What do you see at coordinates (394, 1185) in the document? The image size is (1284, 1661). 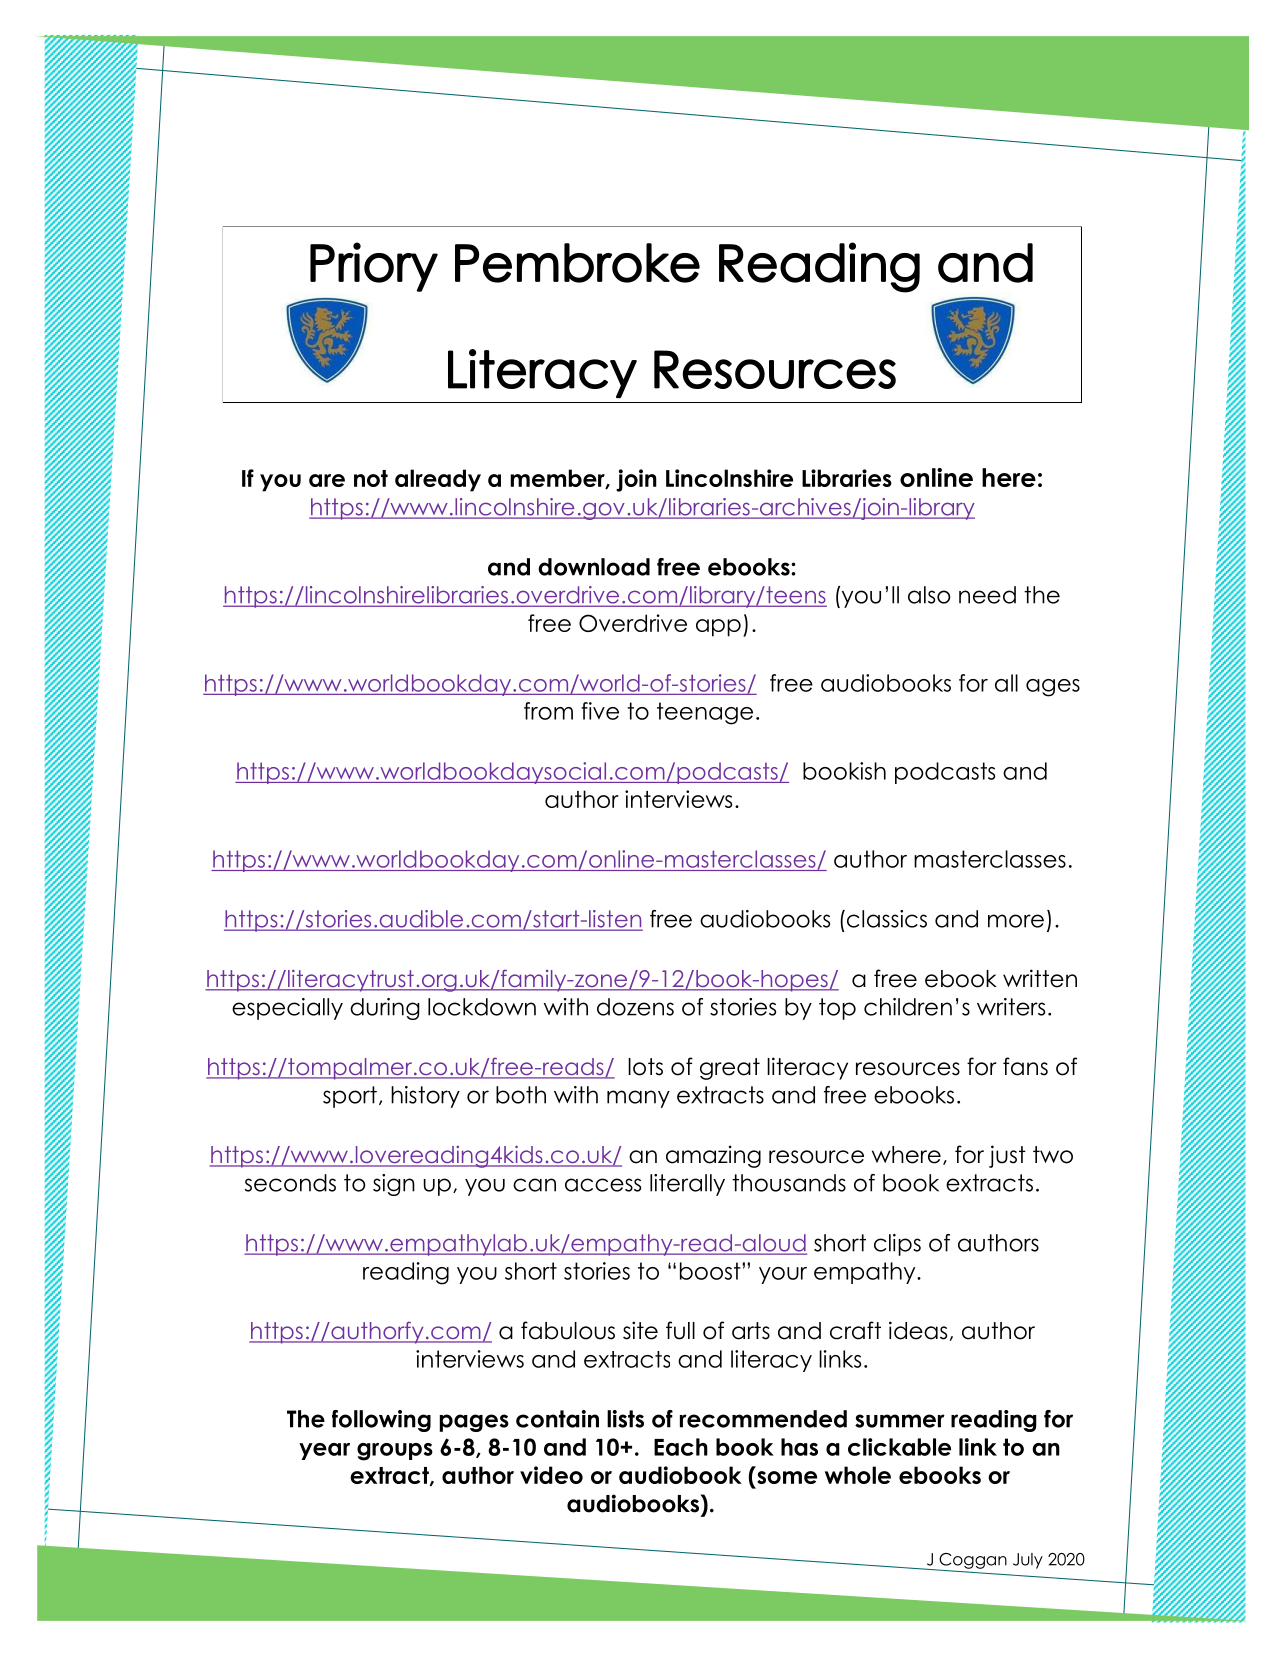 I see `sign` at bounding box center [394, 1185].
